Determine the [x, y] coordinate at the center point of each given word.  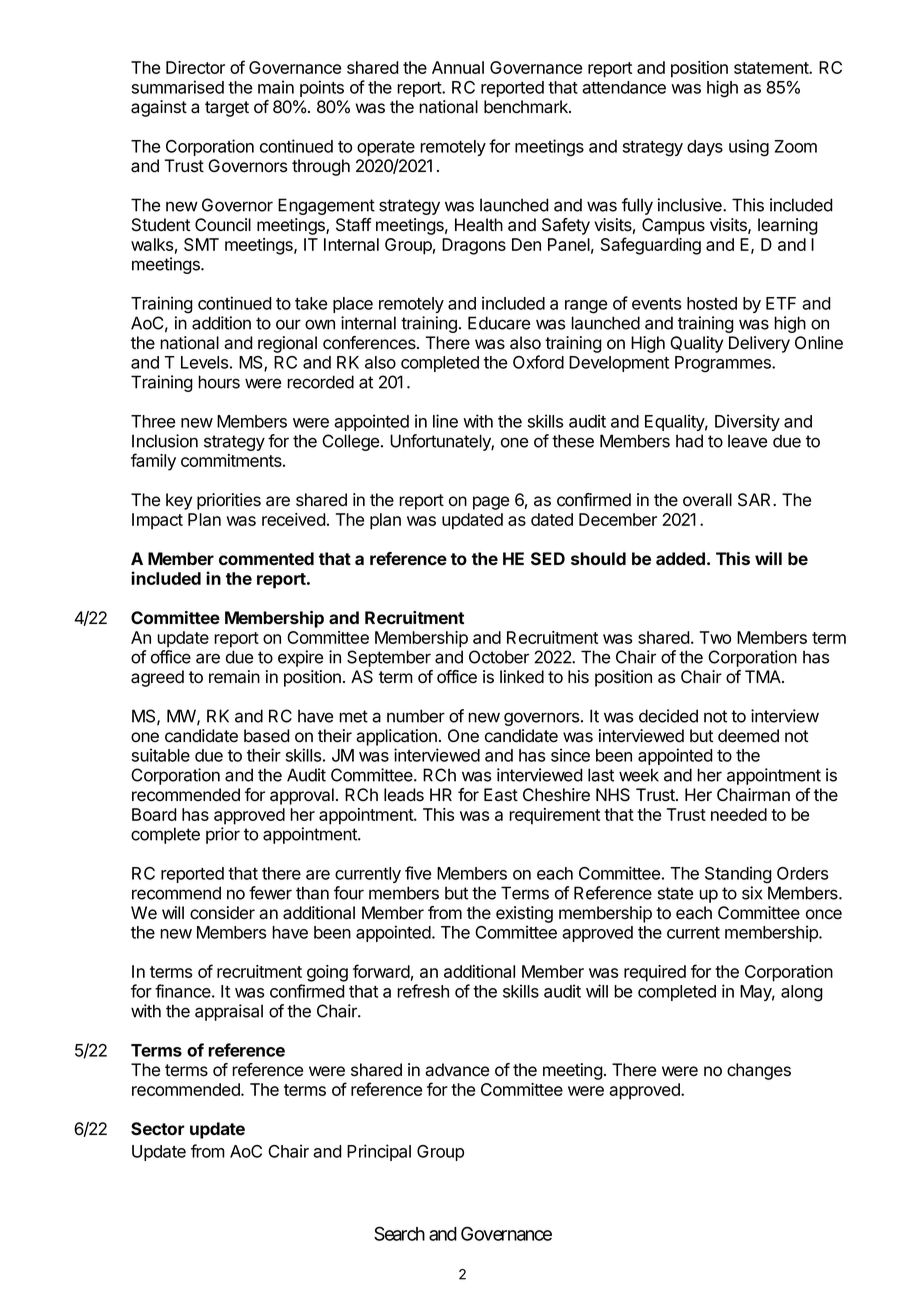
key [179, 501]
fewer [270, 893]
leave [747, 441]
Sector [158, 1129]
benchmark [527, 107]
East [501, 795]
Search [399, 1233]
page [491, 503]
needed [739, 814]
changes [759, 1071]
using [749, 148]
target [227, 109]
